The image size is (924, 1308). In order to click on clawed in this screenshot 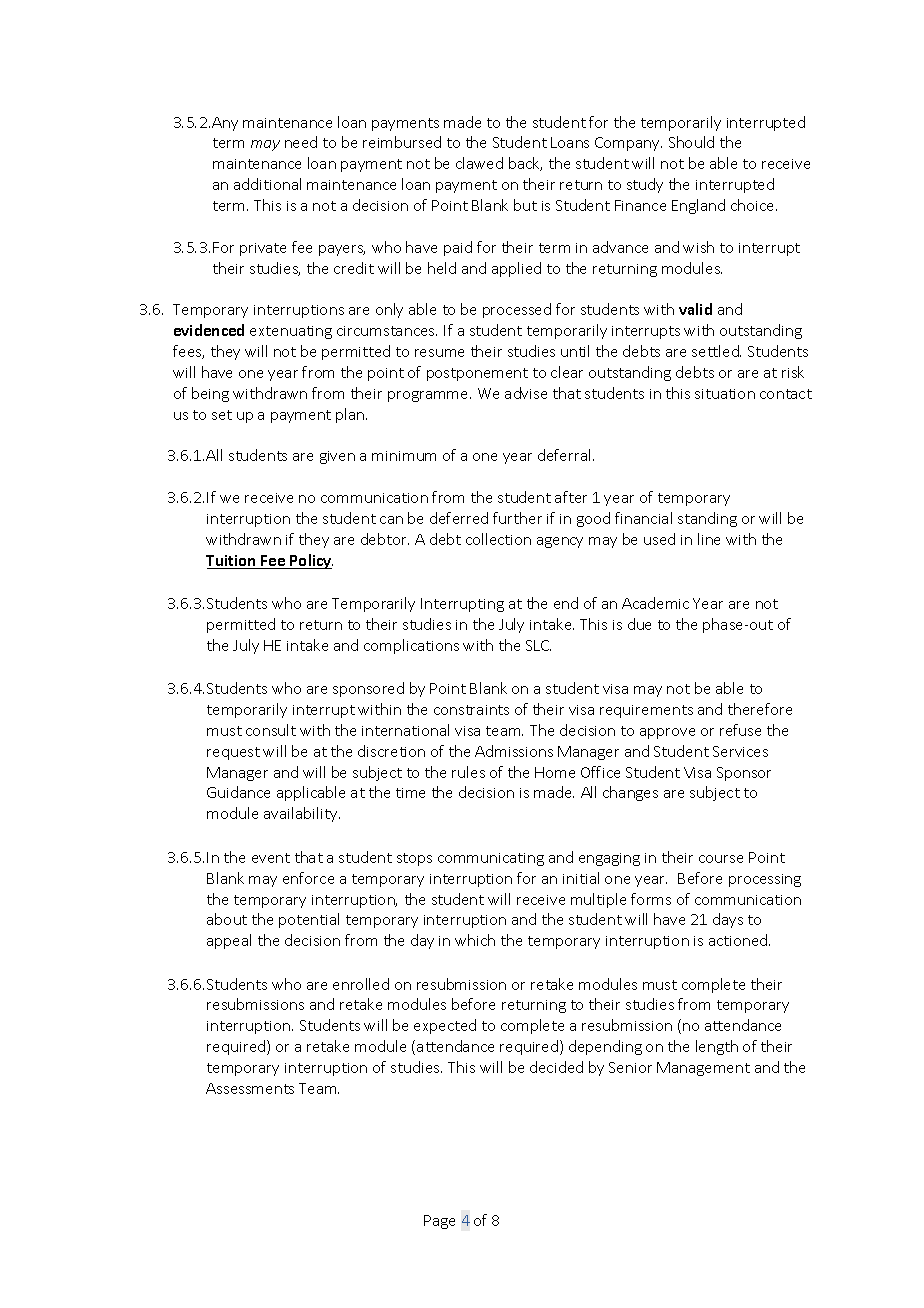, I will do `click(479, 163)`.
